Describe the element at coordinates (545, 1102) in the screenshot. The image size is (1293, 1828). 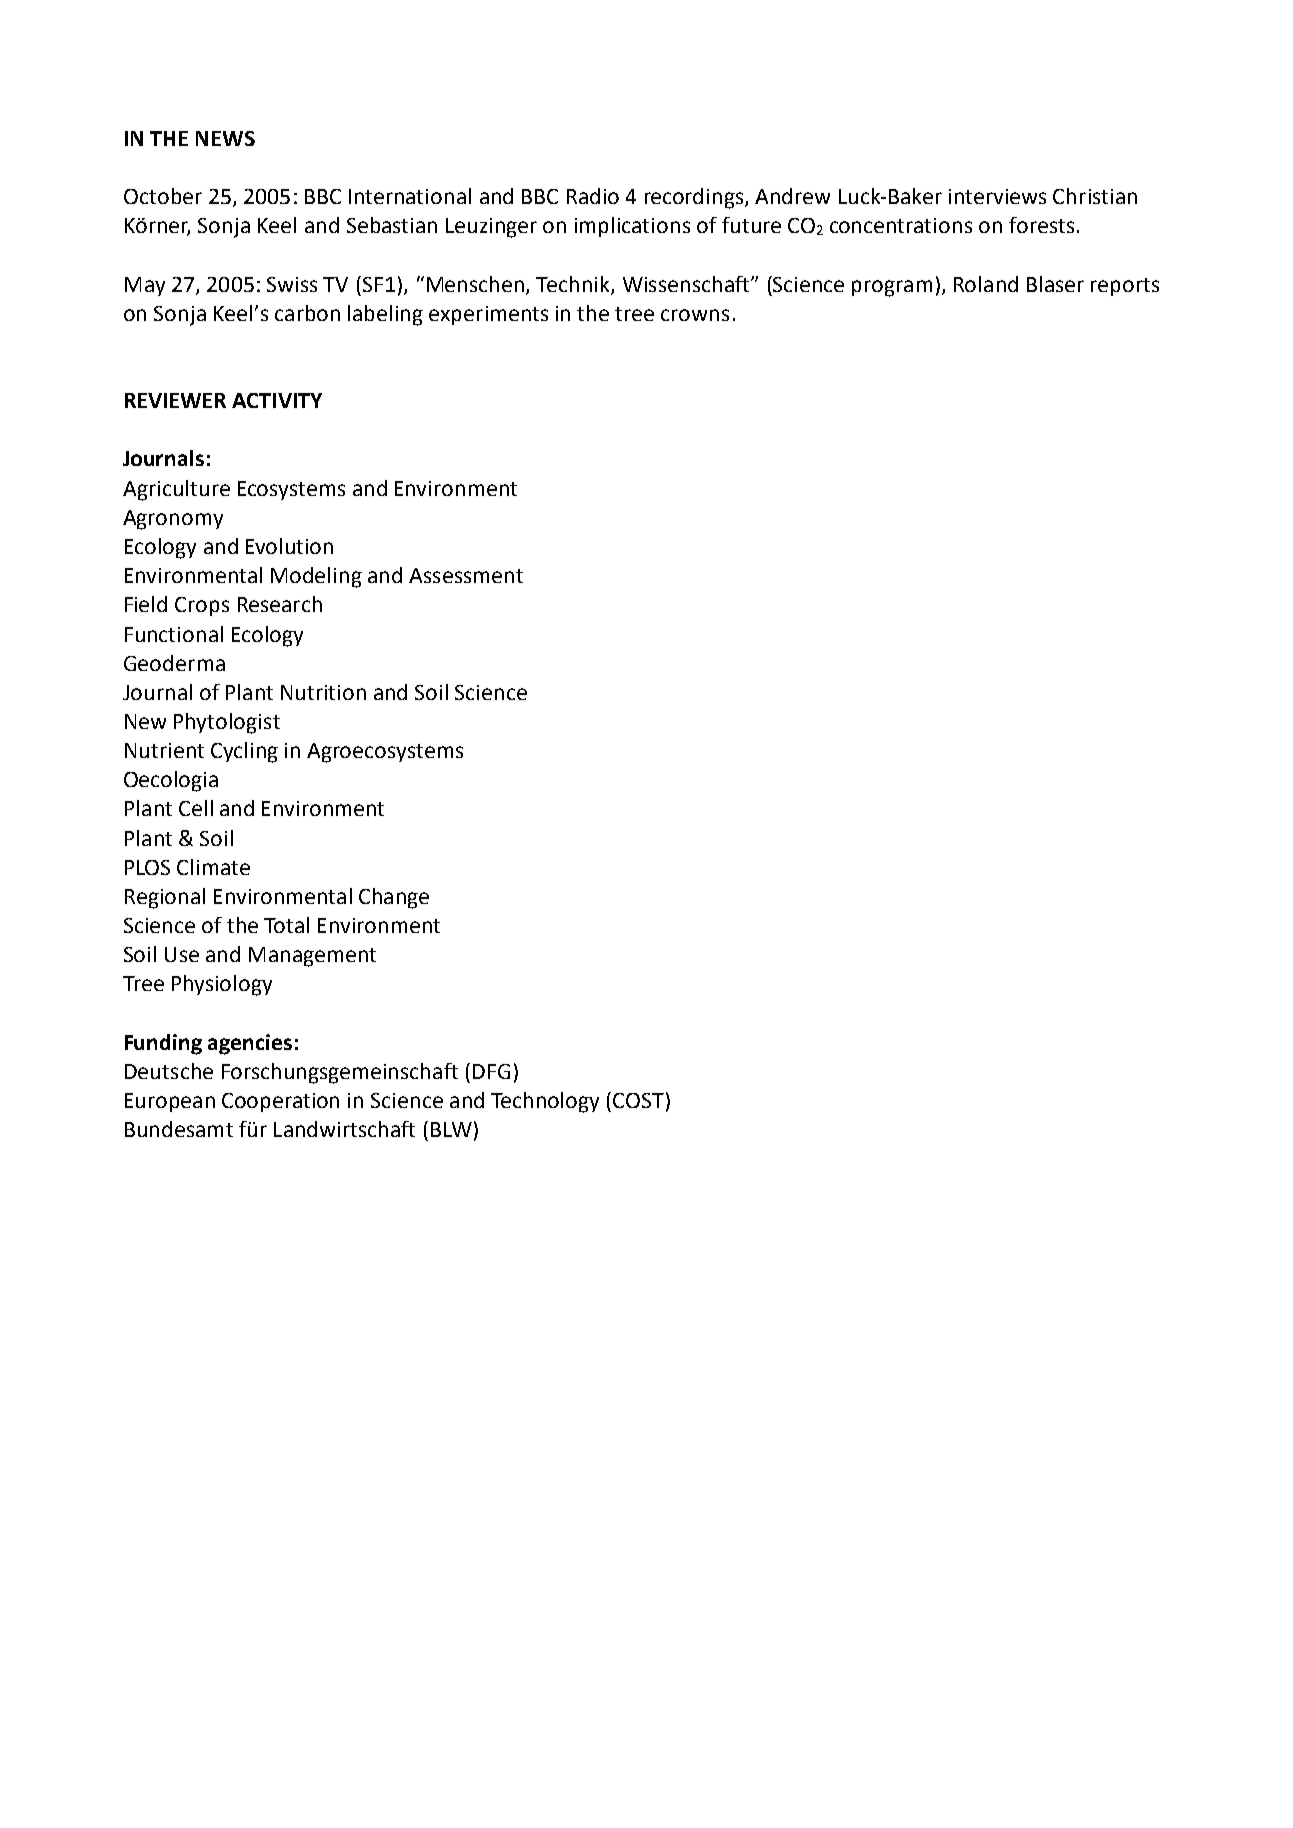
I see `Technology` at that location.
